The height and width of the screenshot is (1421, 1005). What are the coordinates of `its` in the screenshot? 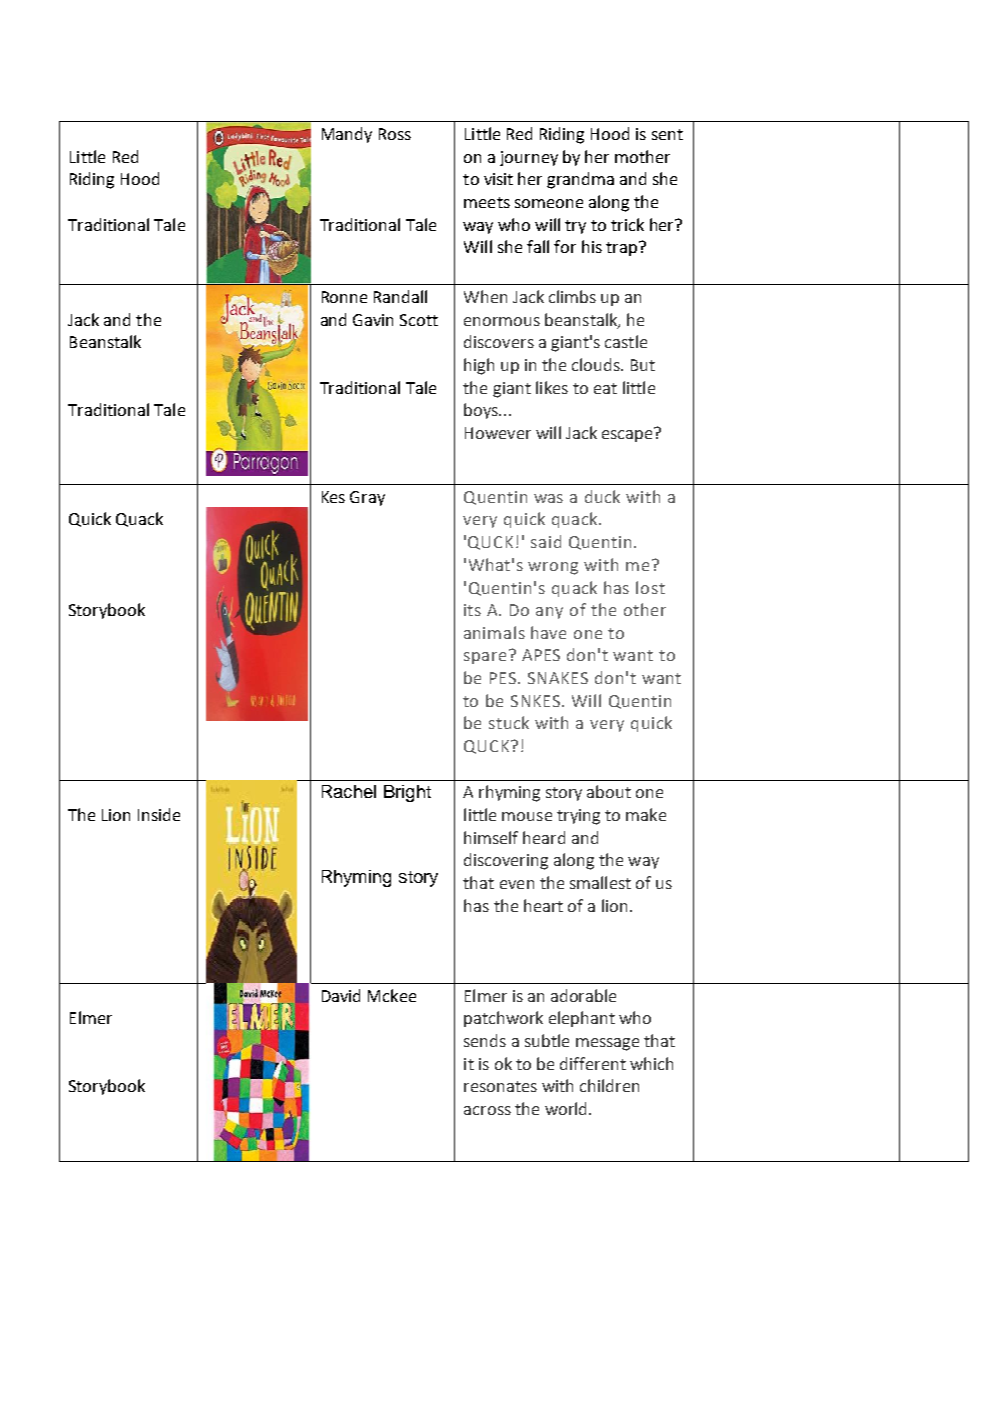 It's located at (472, 610).
